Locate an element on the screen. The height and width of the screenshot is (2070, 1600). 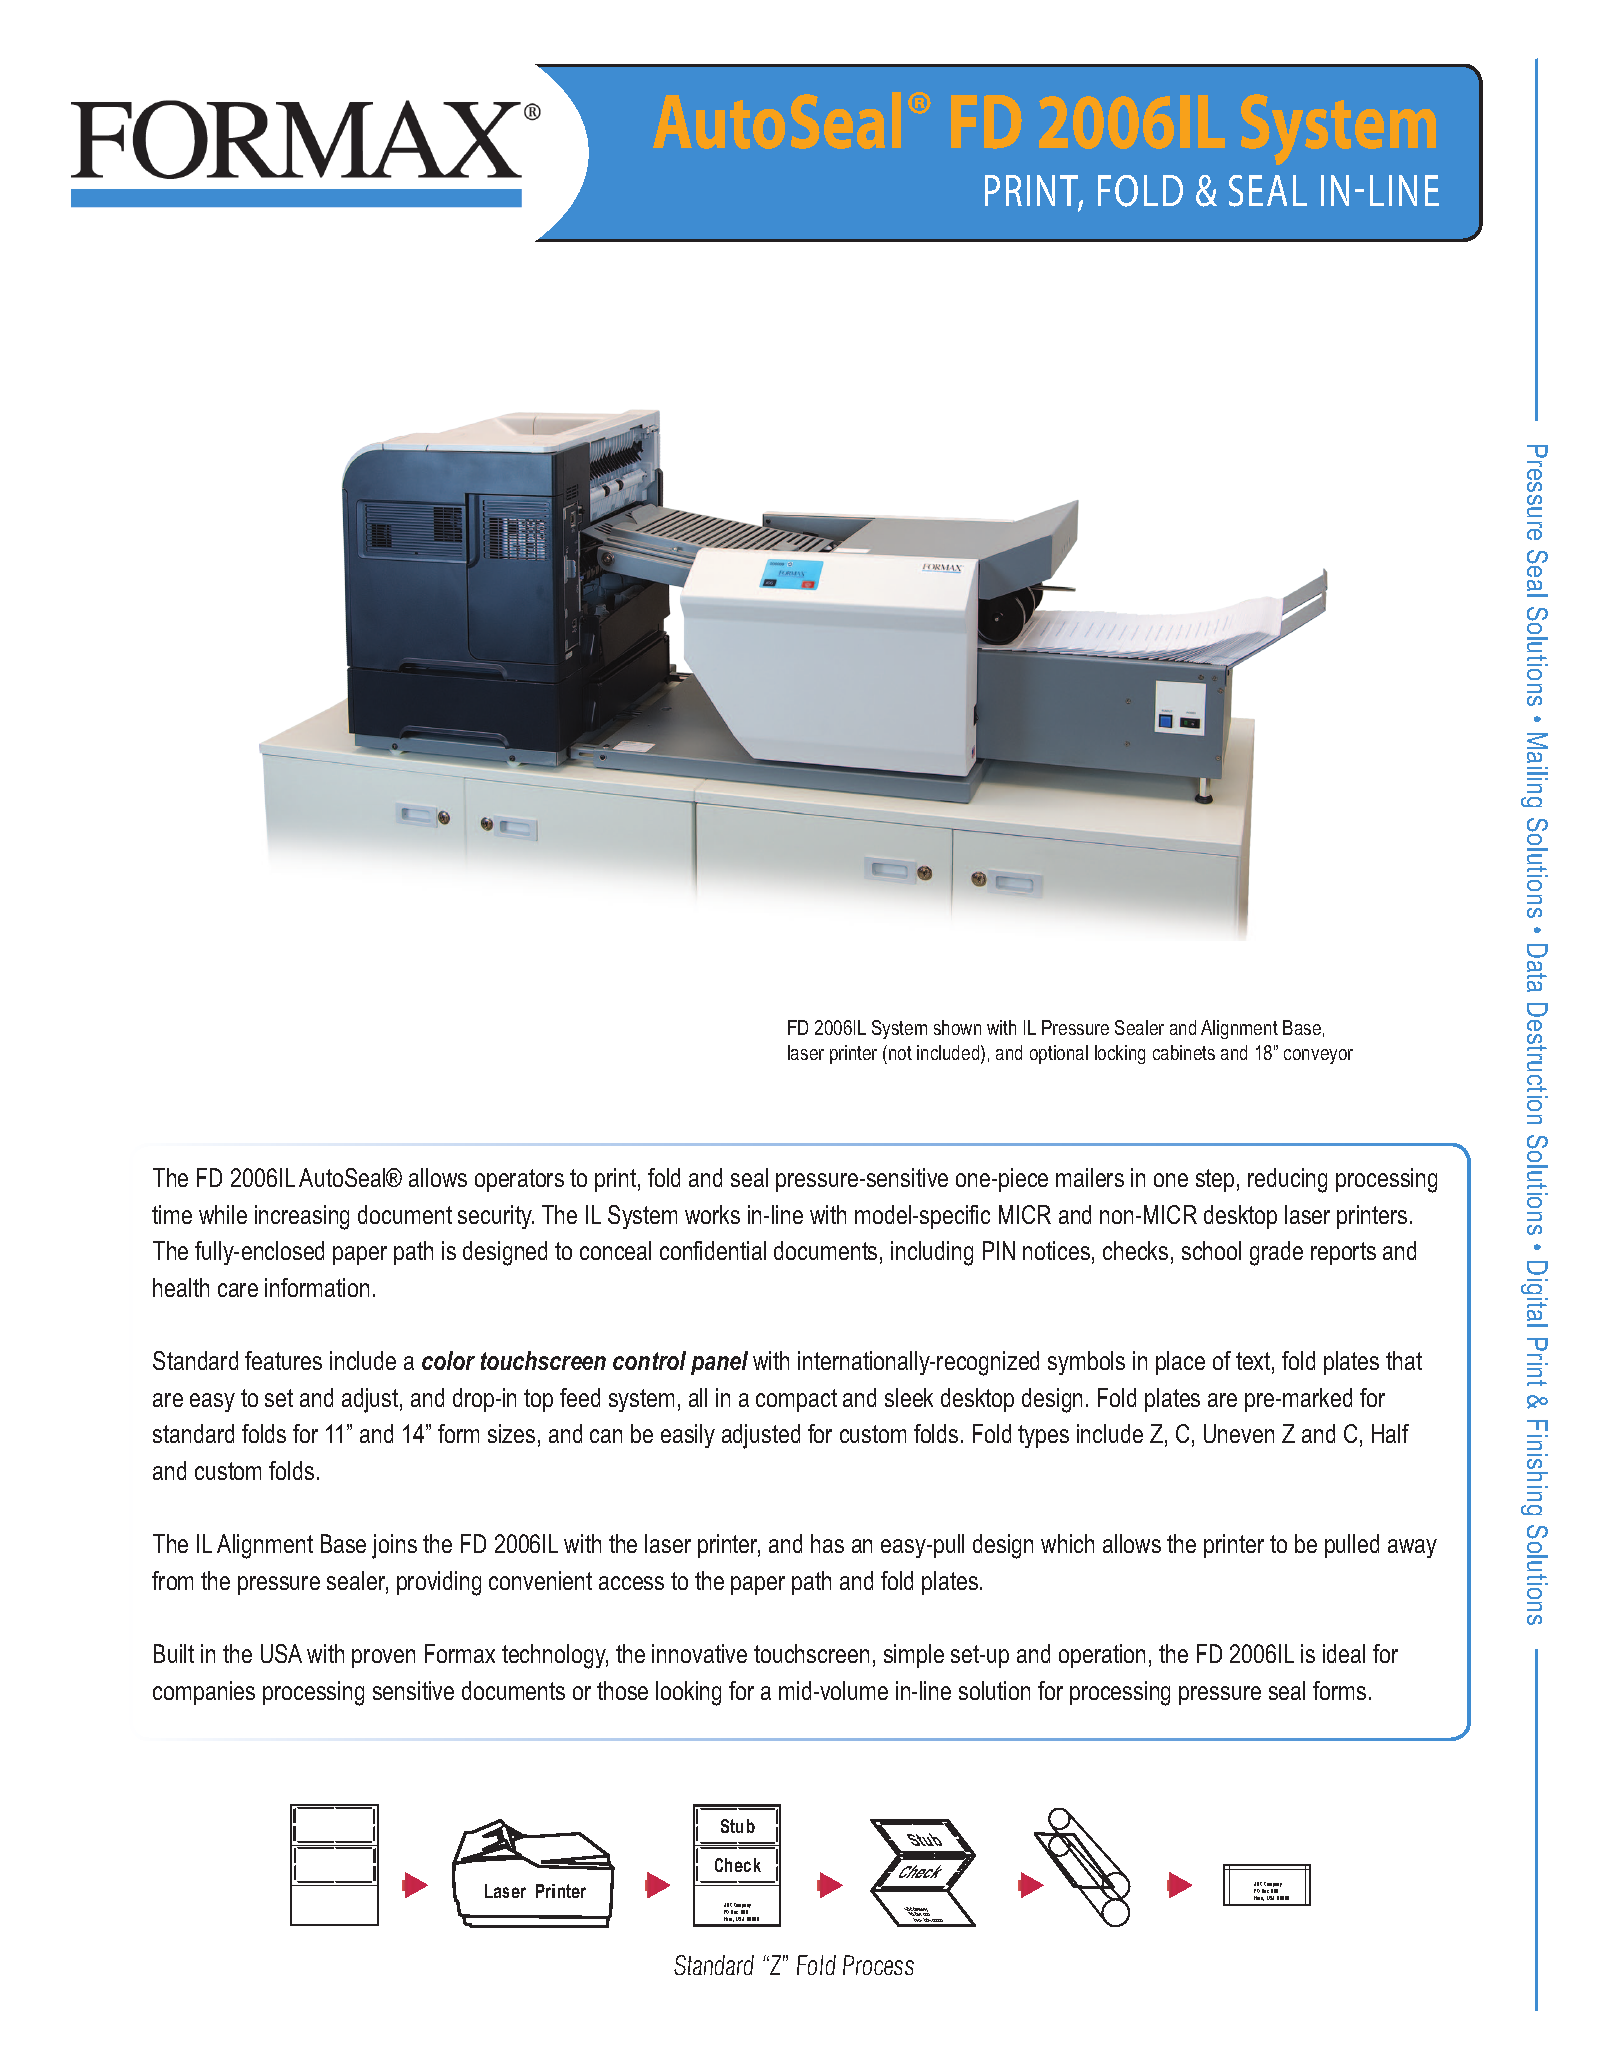
operators is located at coordinates (519, 1180).
